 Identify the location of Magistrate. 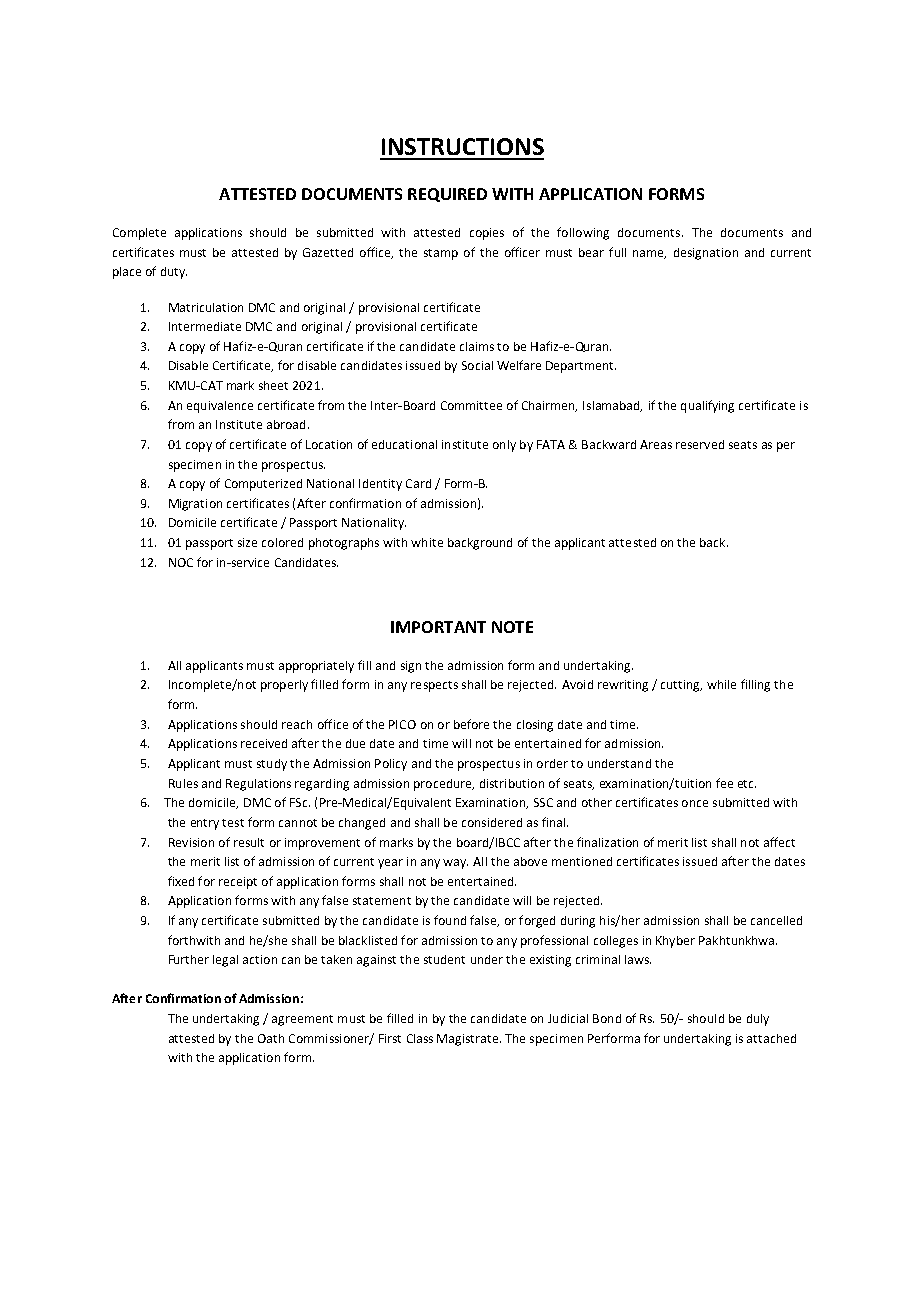
(469, 1040).
